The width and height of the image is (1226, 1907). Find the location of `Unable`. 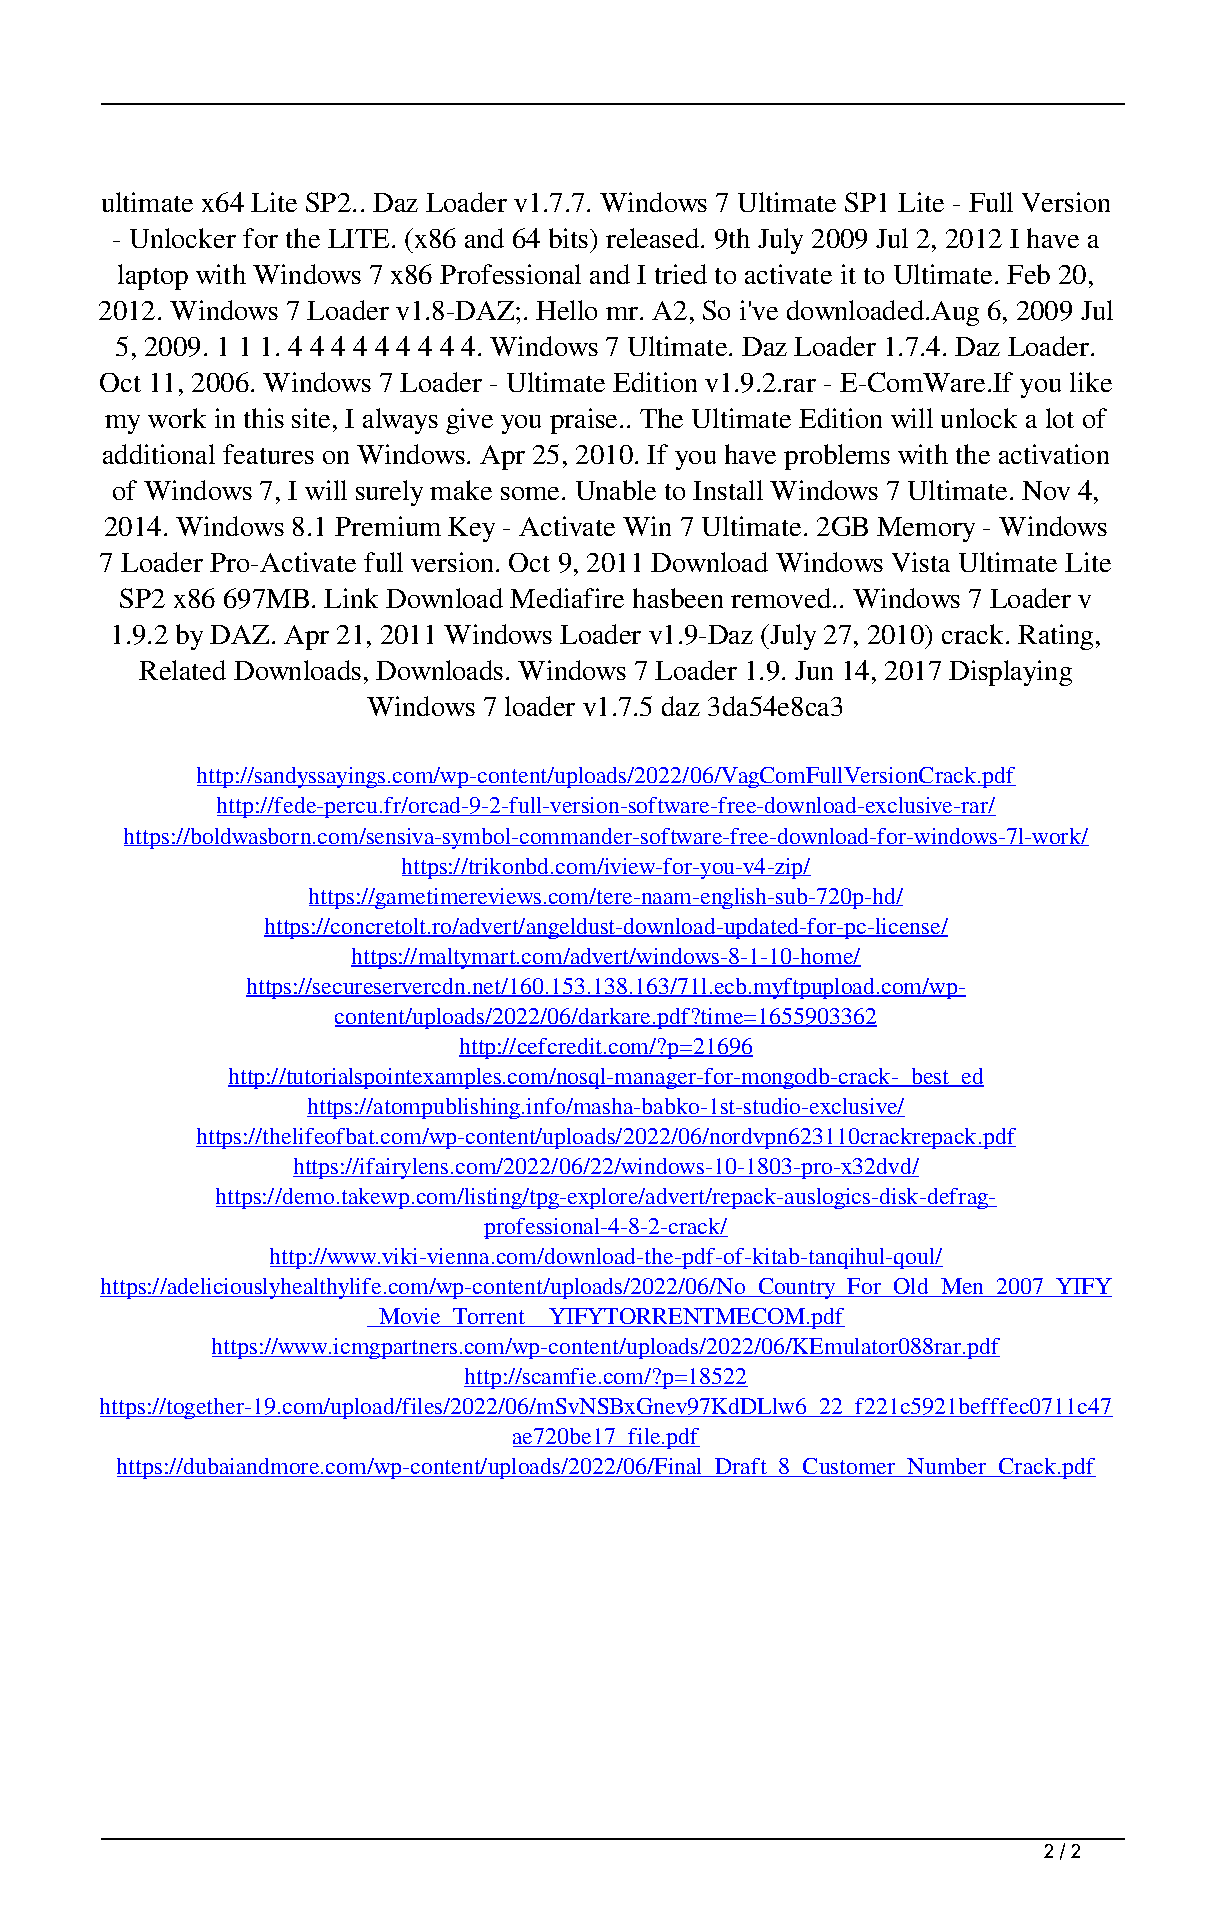

Unable is located at coordinates (616, 490).
